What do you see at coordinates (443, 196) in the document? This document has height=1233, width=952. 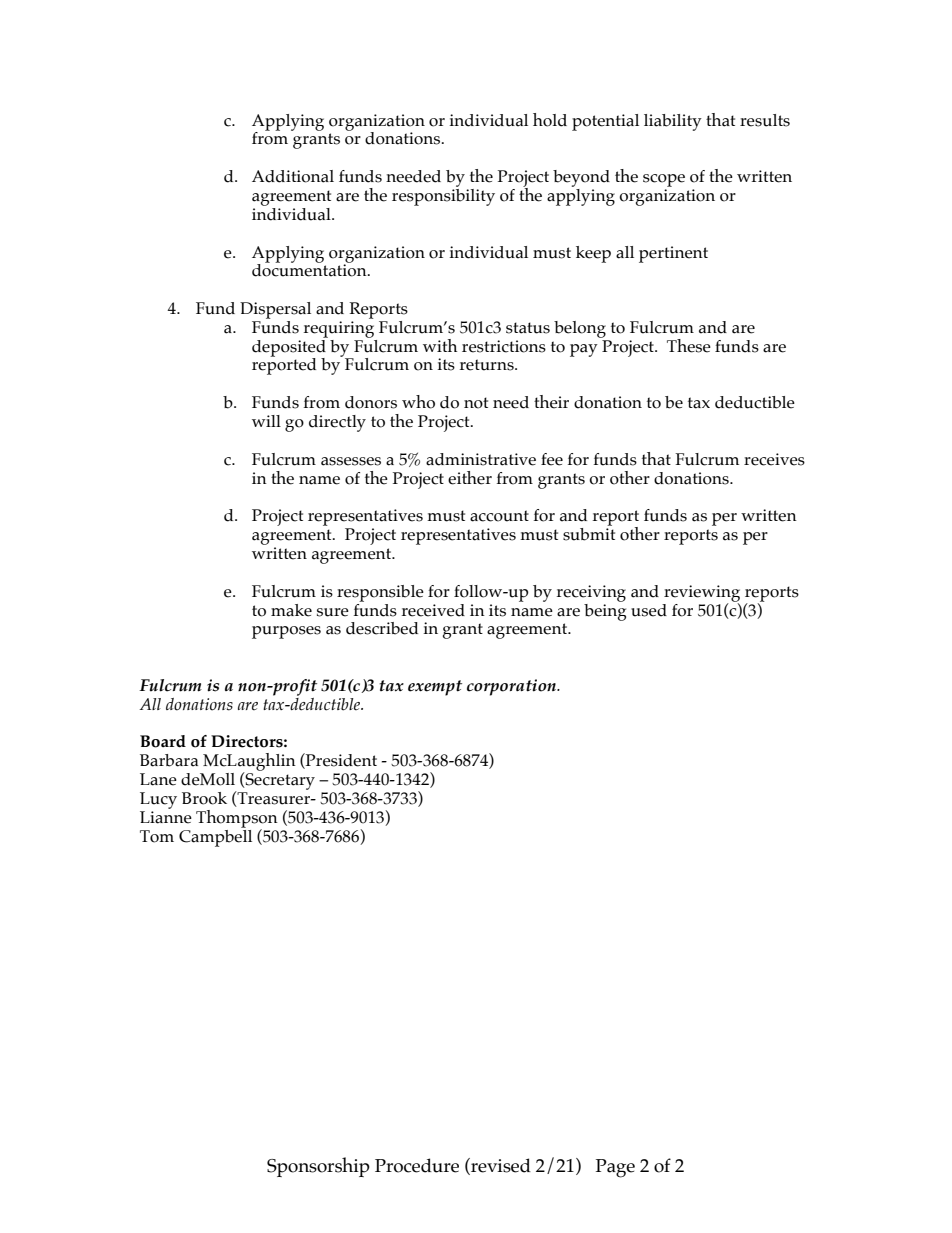 I see `responsibility` at bounding box center [443, 196].
